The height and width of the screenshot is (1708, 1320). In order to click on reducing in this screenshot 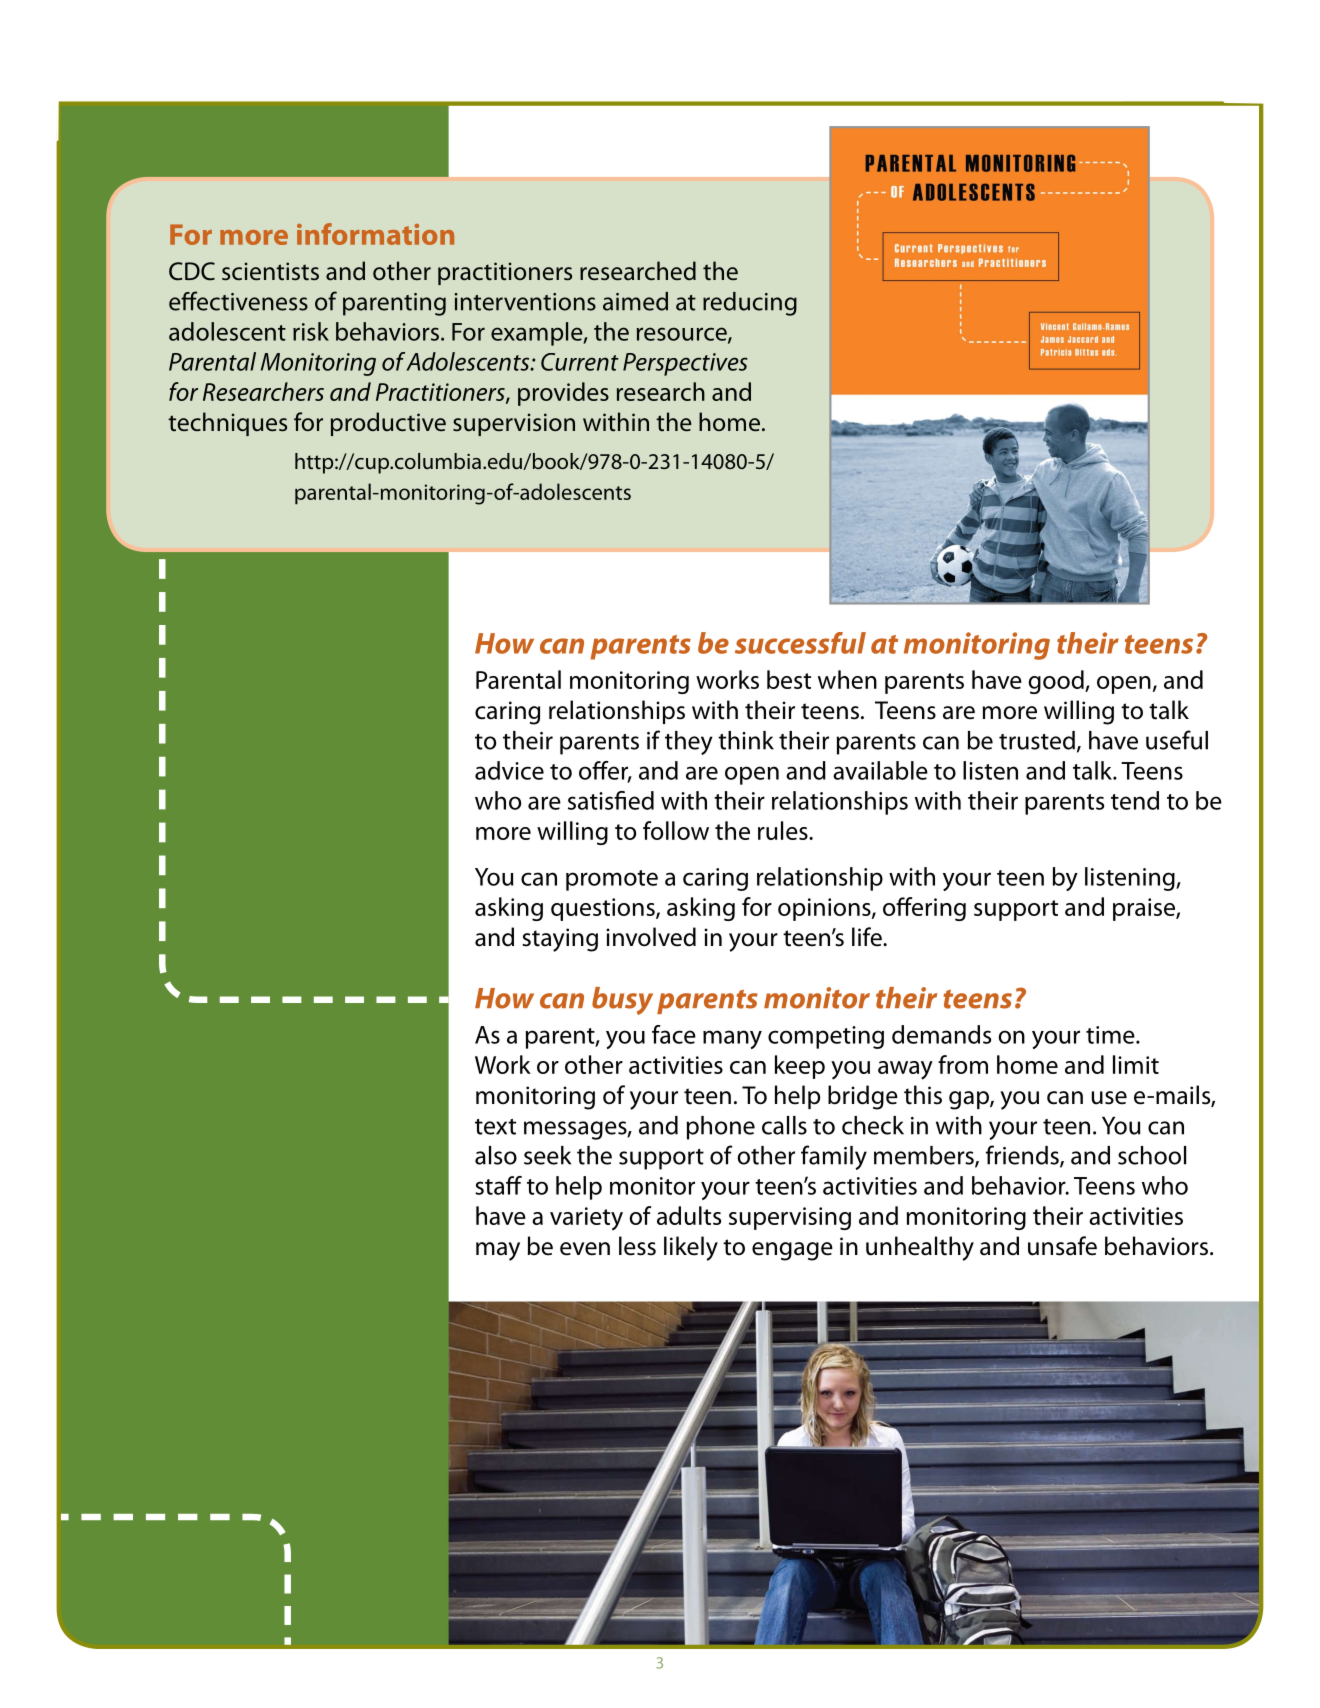, I will do `click(750, 304)`.
